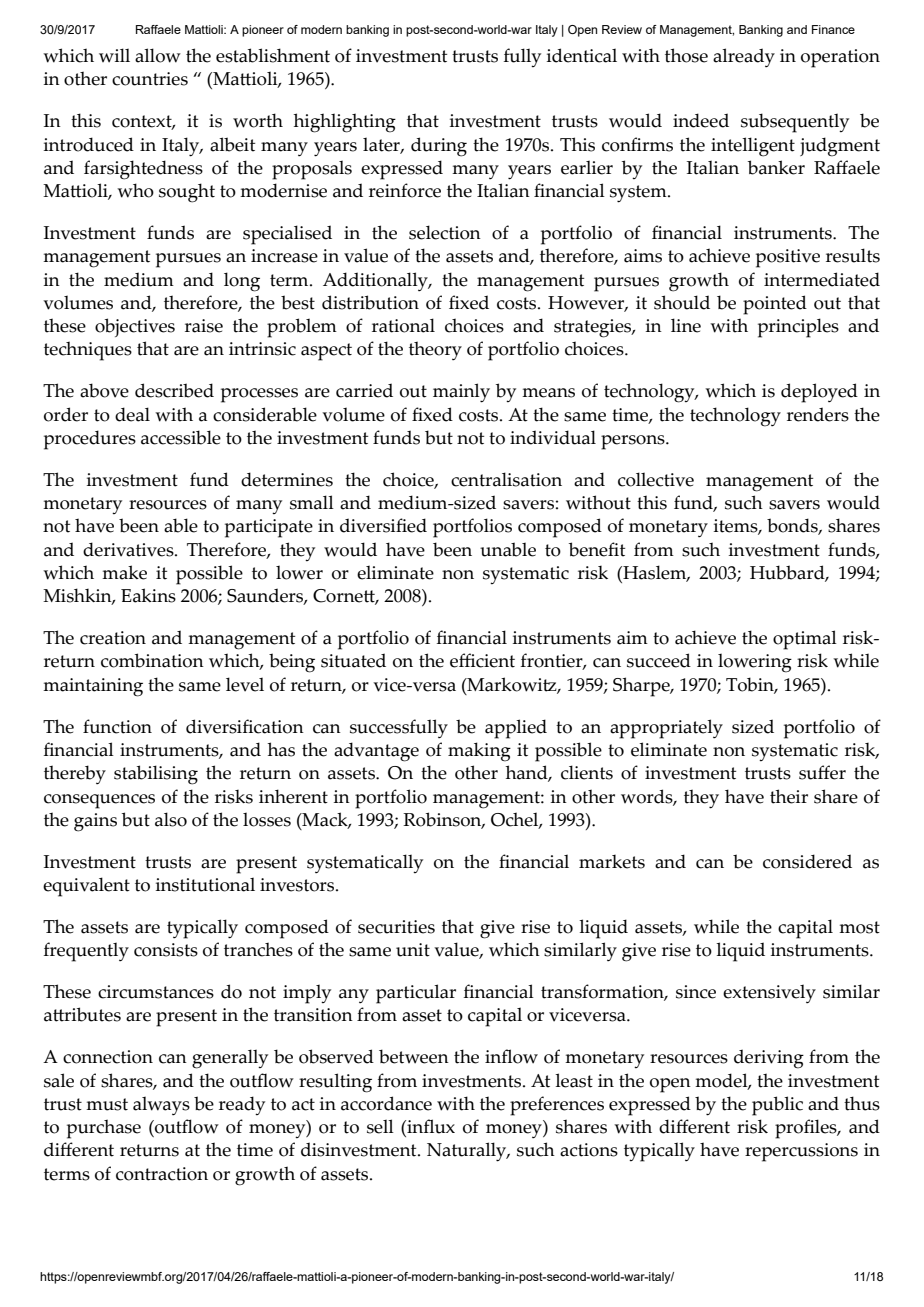 This image has width=924, height=1307. What do you see at coordinates (158, 55) in the image?
I see `allow` at bounding box center [158, 55].
